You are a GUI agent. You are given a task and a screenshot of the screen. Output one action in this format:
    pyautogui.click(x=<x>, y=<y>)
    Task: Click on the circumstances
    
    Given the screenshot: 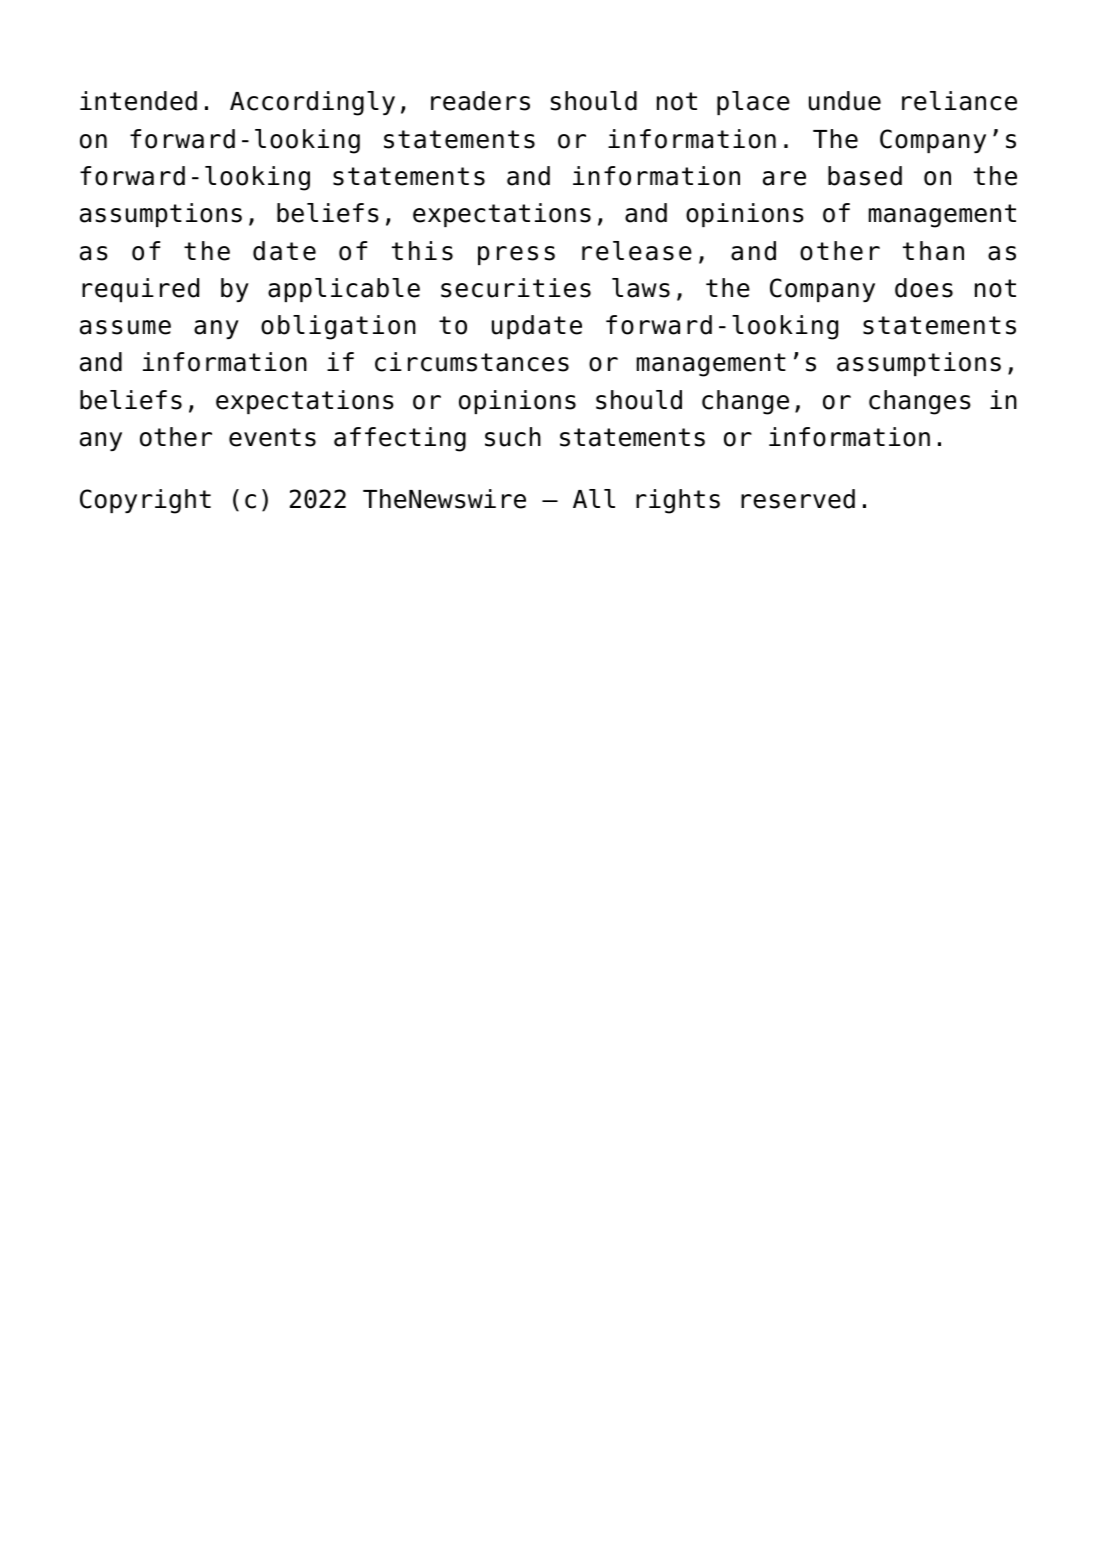 What is the action you would take?
    pyautogui.click(x=472, y=362)
